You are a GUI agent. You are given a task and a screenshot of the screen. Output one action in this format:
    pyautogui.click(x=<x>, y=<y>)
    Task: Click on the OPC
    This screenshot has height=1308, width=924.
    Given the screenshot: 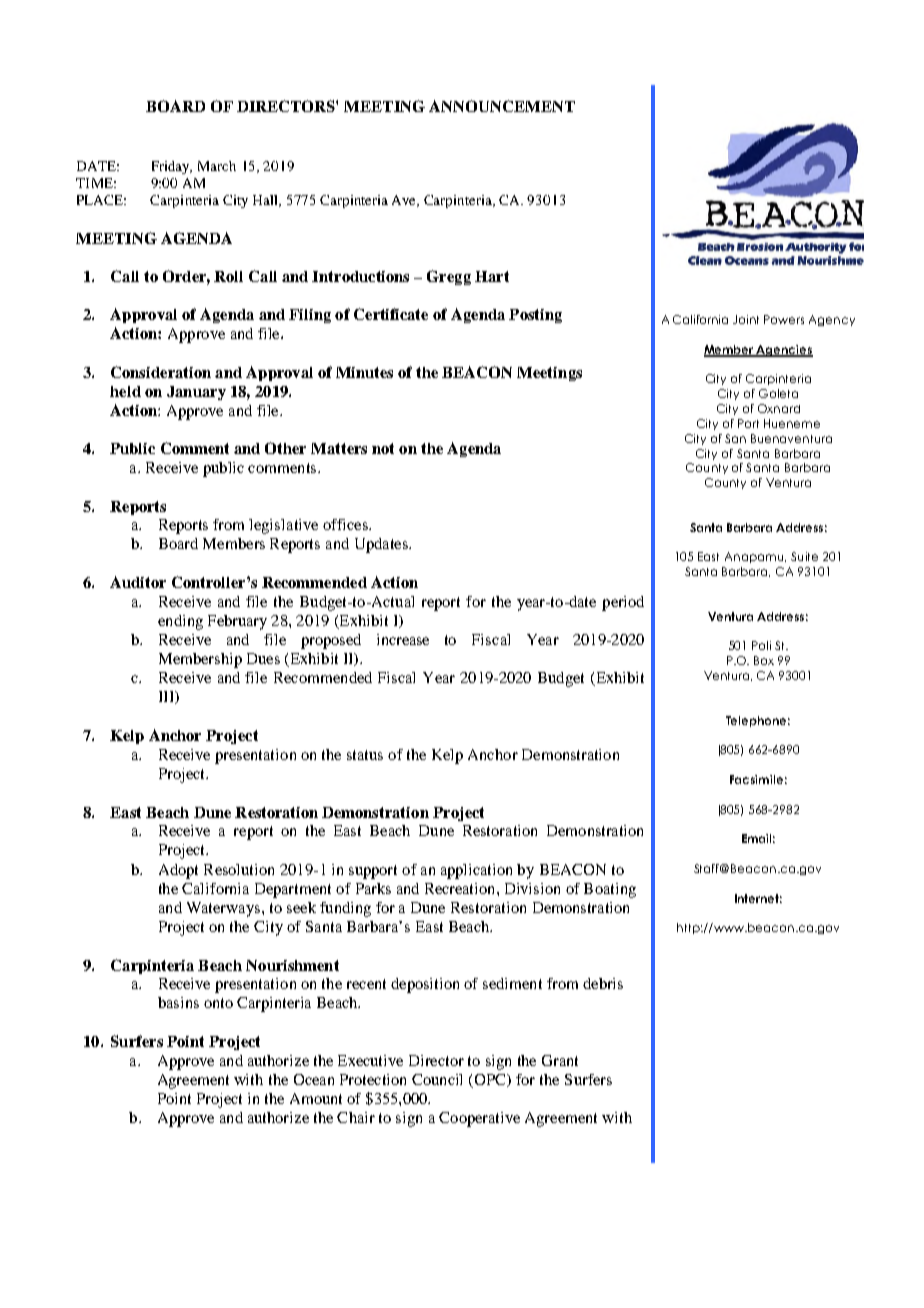 What is the action you would take?
    pyautogui.click(x=490, y=1081)
